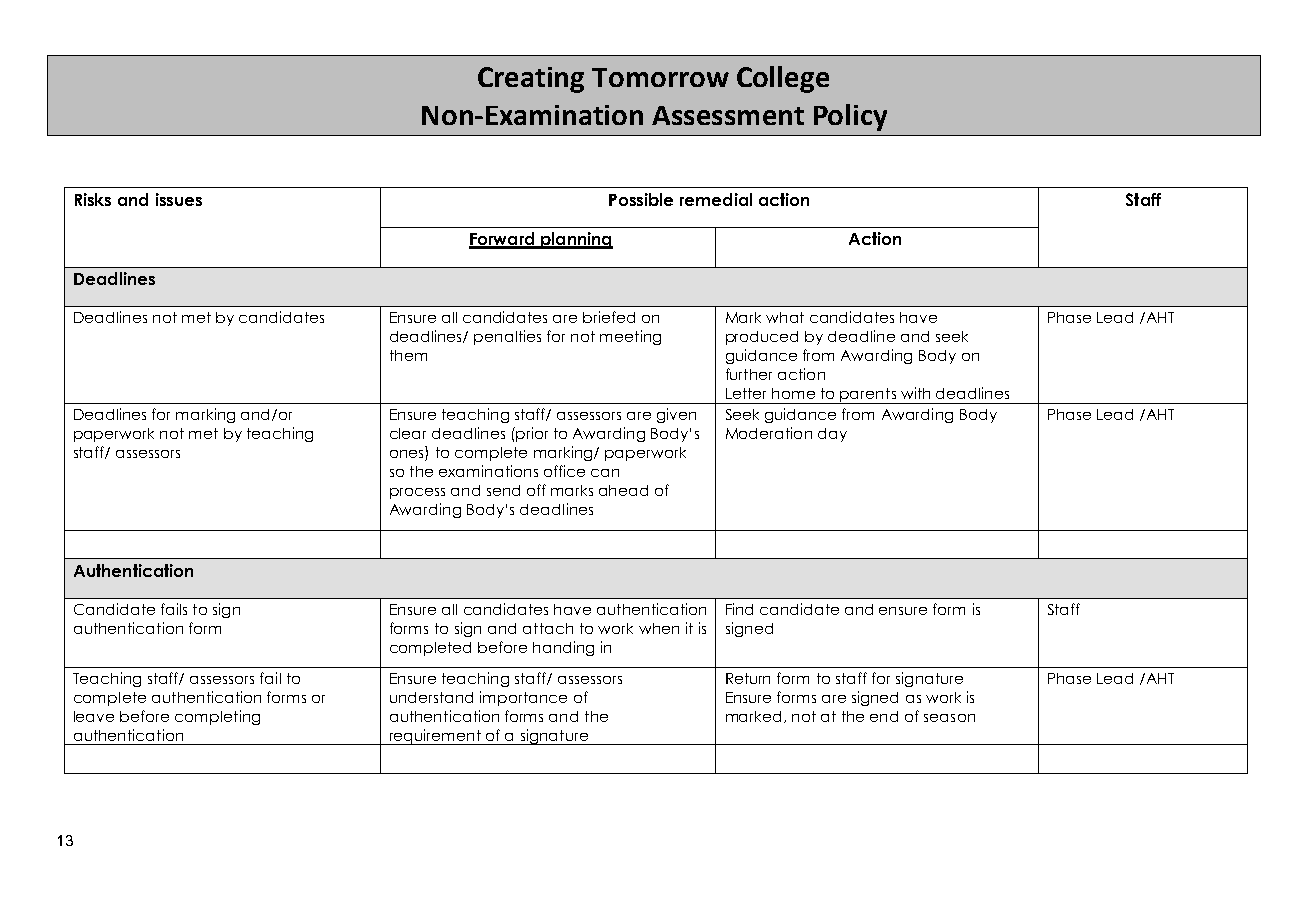 This screenshot has width=1308, height=924. Describe the element at coordinates (850, 117) in the screenshot. I see `Policy` at that location.
